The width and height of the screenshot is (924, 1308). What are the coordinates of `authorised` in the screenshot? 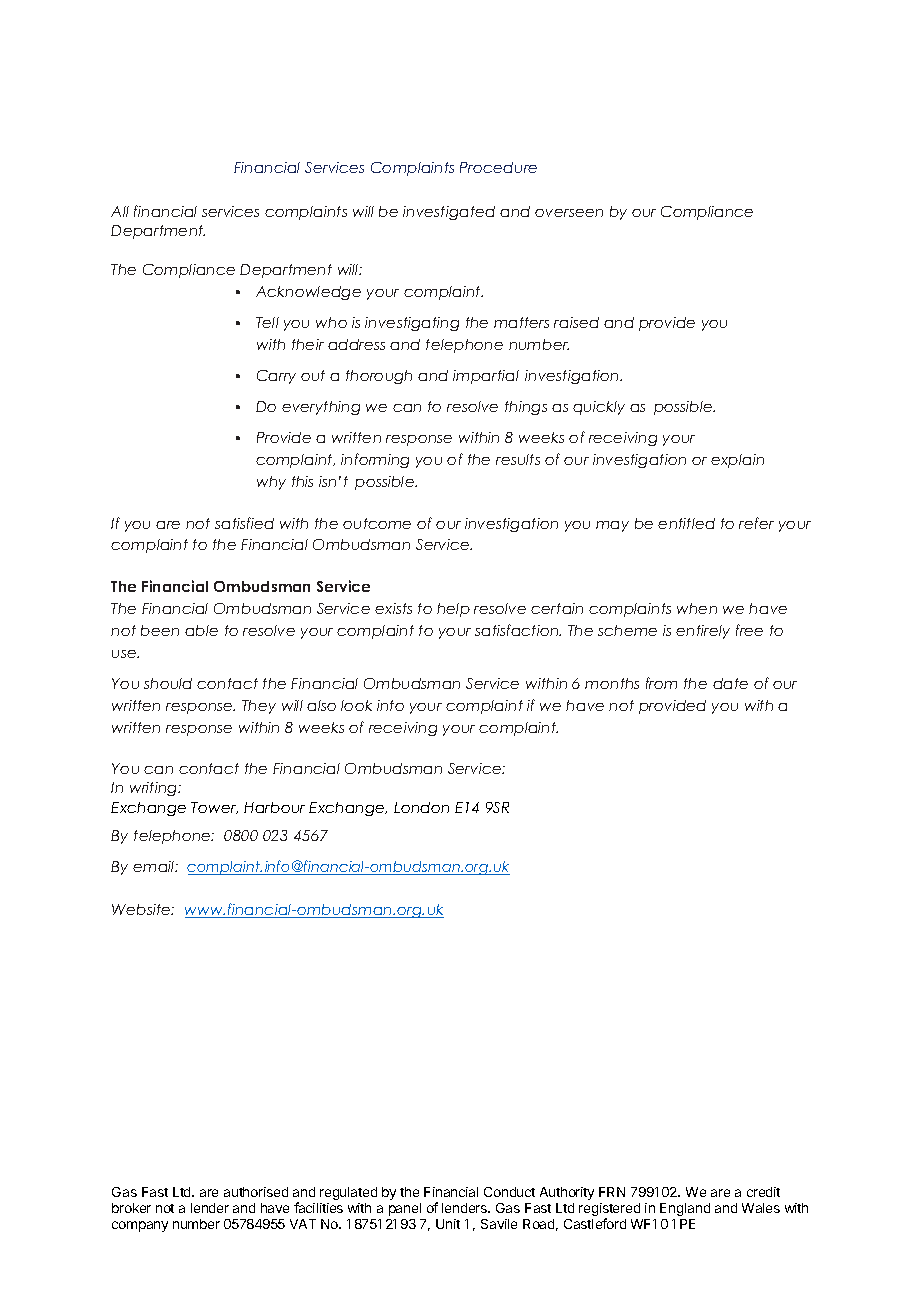 It's located at (256, 1192).
